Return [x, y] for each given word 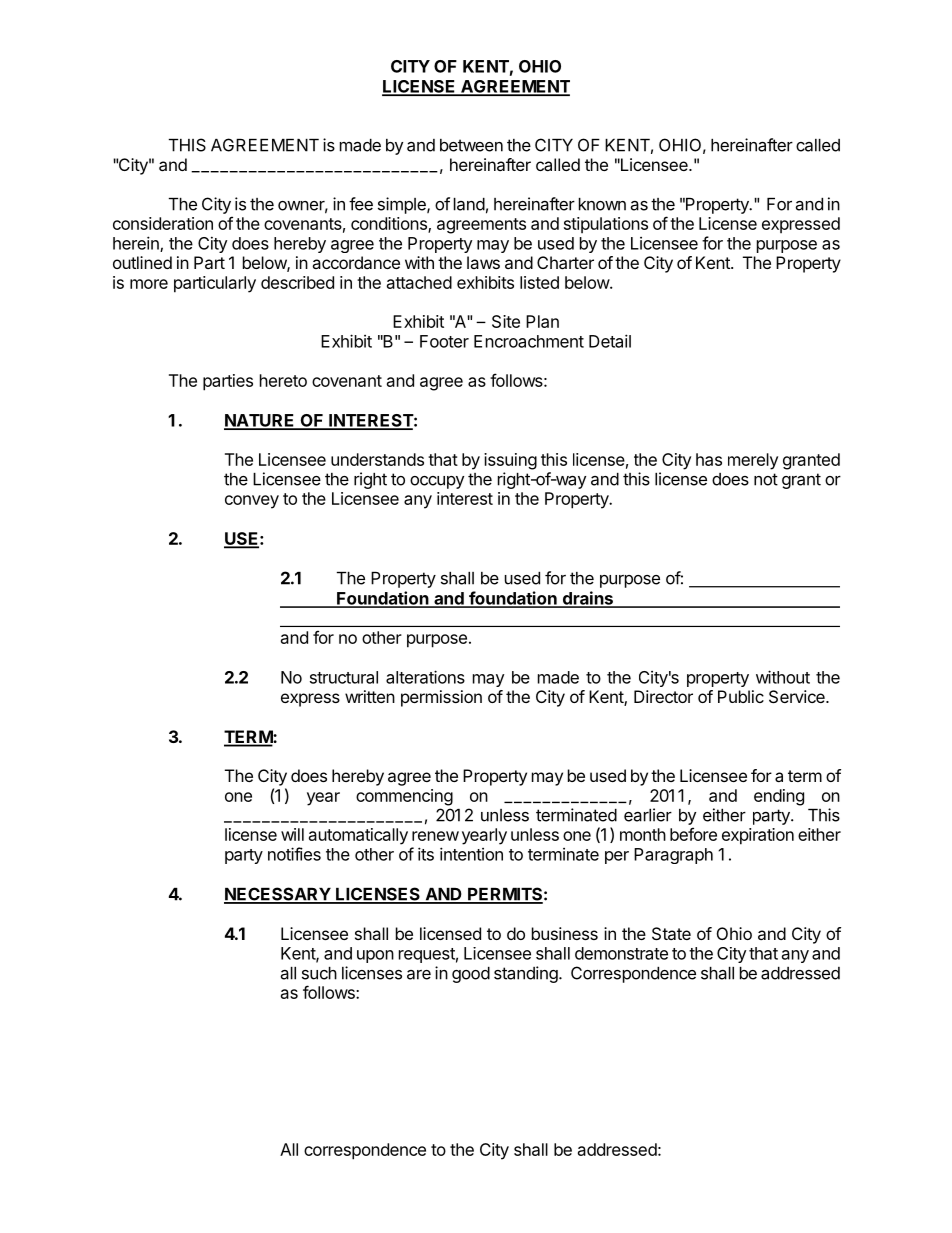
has [709, 459]
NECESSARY [278, 895]
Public [741, 696]
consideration [163, 223]
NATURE [260, 421]
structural [344, 677]
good [471, 975]
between [471, 145]
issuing [510, 461]
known [602, 204]
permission [441, 698]
